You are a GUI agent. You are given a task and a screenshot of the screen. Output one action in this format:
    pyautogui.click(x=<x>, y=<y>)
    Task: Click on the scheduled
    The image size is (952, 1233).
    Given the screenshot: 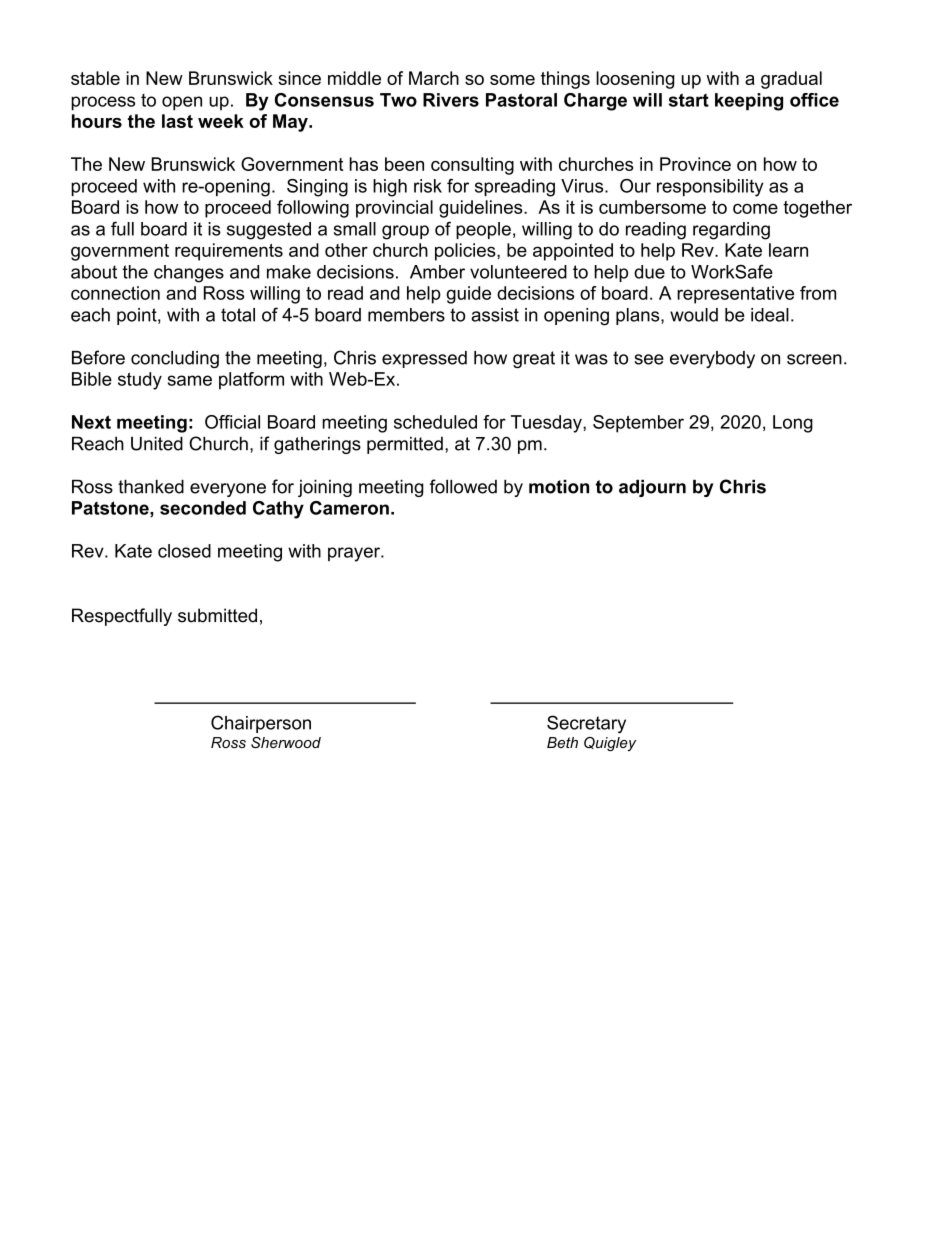 What is the action you would take?
    pyautogui.click(x=435, y=422)
